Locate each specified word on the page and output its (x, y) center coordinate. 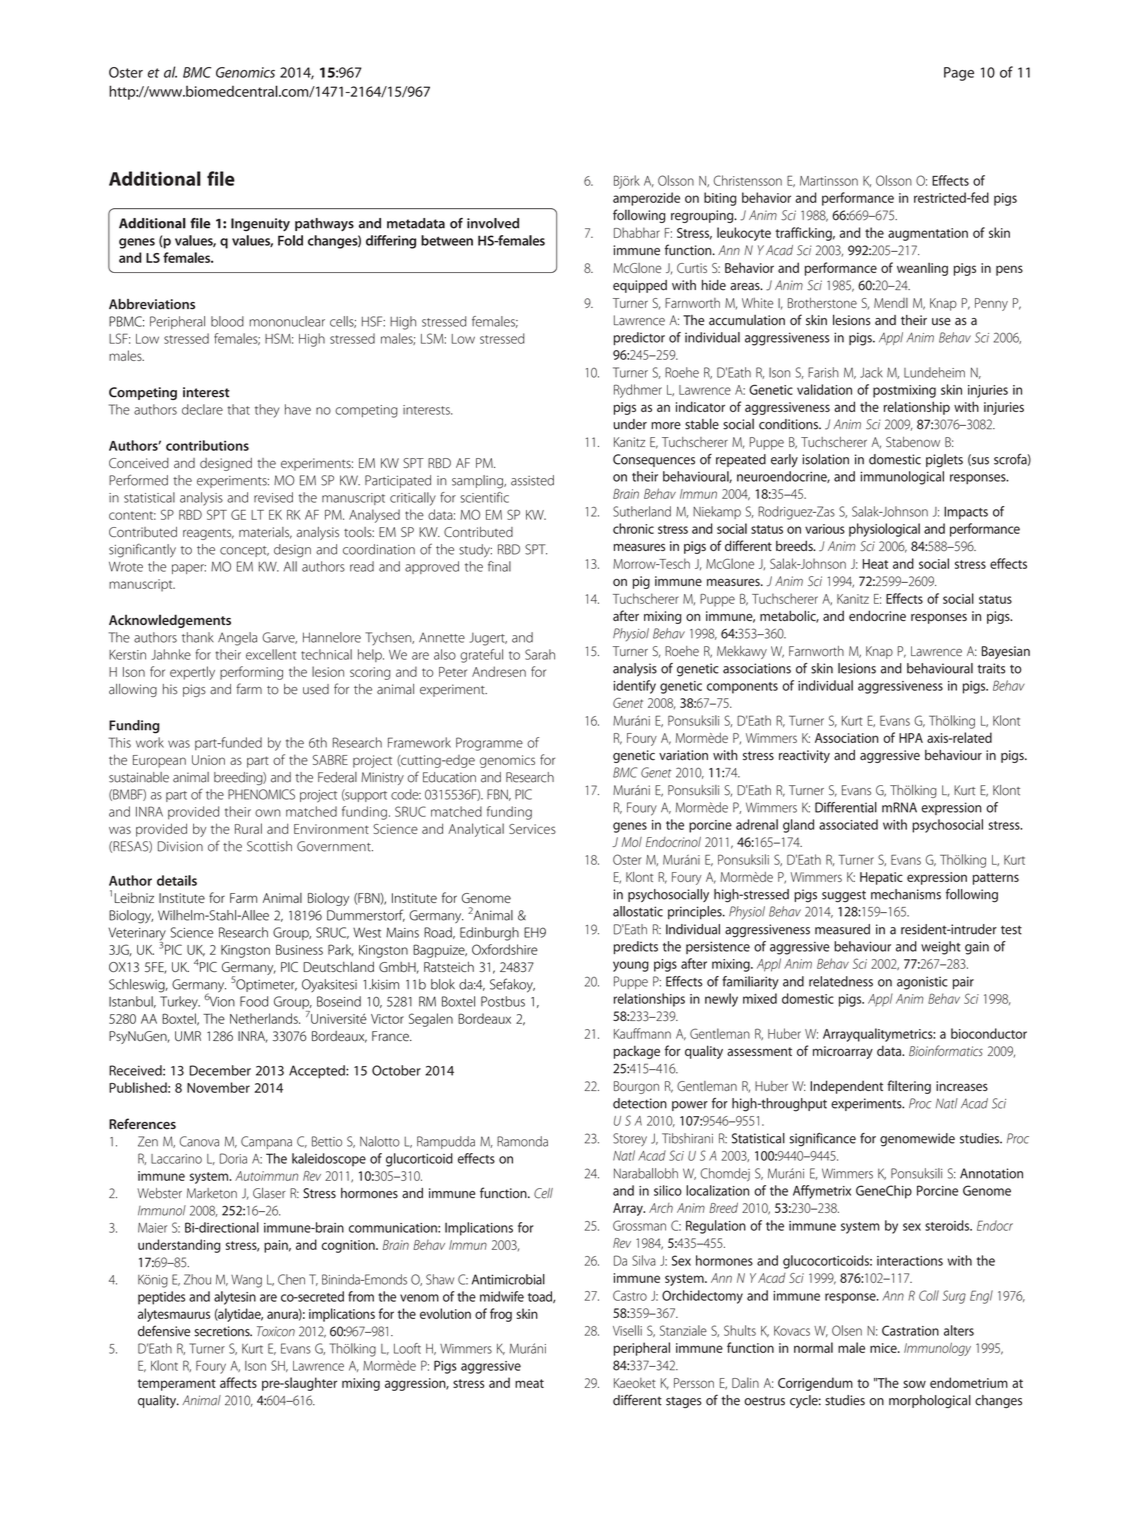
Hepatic (881, 878)
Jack (871, 372)
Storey (630, 1139)
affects (238, 1382)
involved (493, 223)
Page (959, 74)
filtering (909, 1087)
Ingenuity (260, 224)
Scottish (269, 846)
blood (227, 321)
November (218, 1087)
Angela (237, 639)
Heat (875, 564)
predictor (639, 338)
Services (532, 829)
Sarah (540, 654)
